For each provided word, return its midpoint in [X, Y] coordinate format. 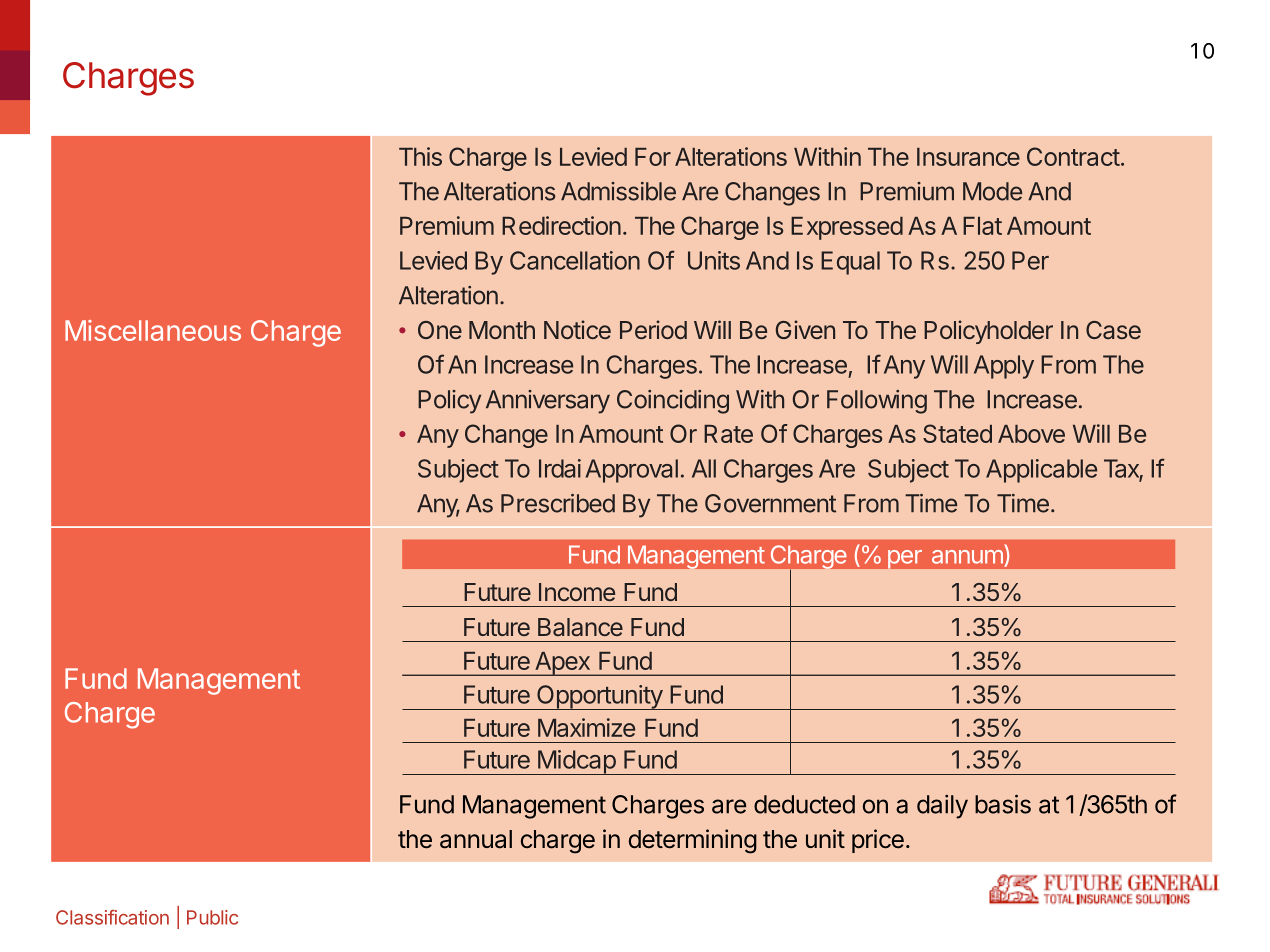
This [420, 156]
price [878, 841]
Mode [992, 191]
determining [693, 841]
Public [212, 917]
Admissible [618, 191]
